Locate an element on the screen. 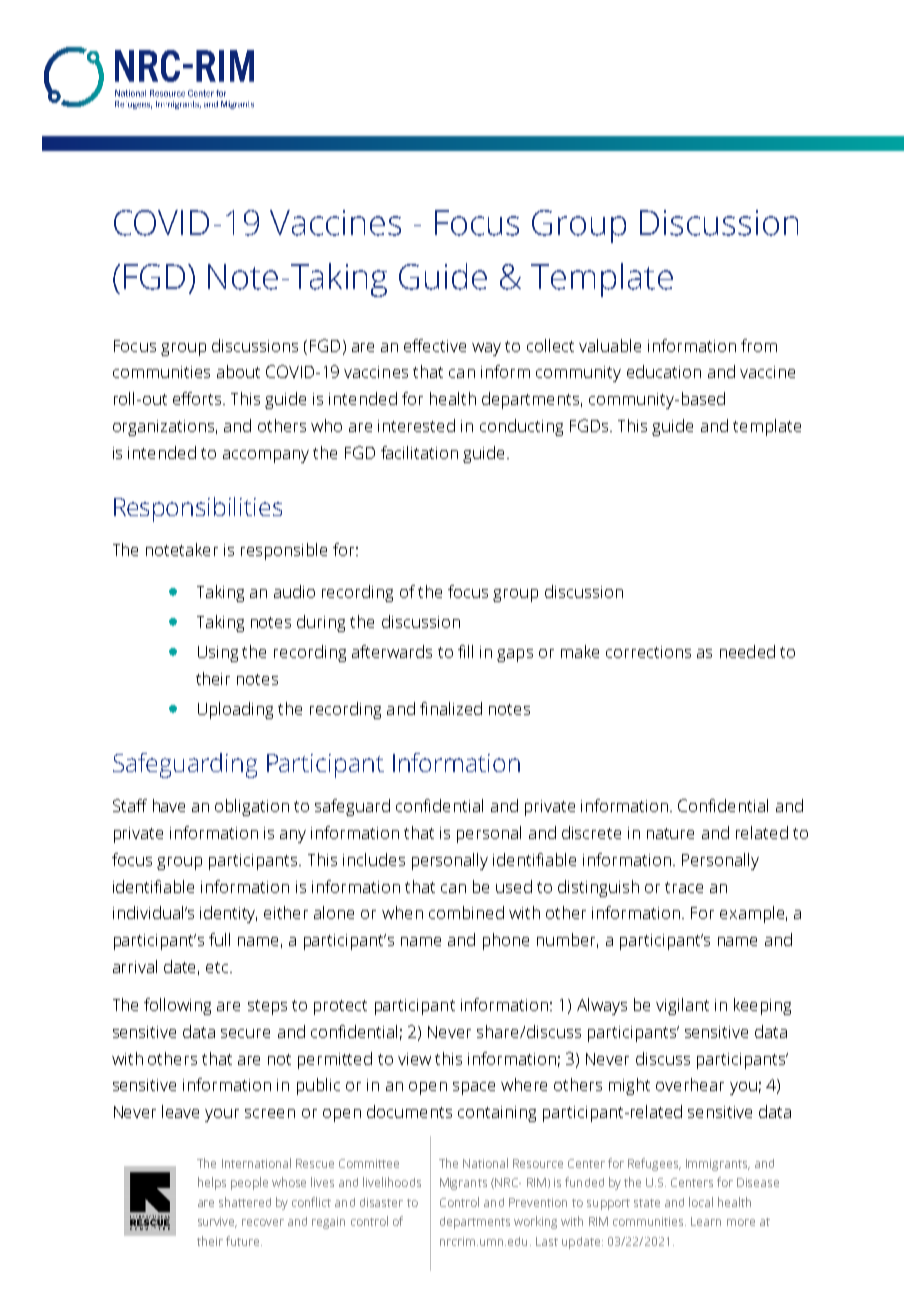 The image size is (924, 1309). audio is located at coordinates (294, 591).
